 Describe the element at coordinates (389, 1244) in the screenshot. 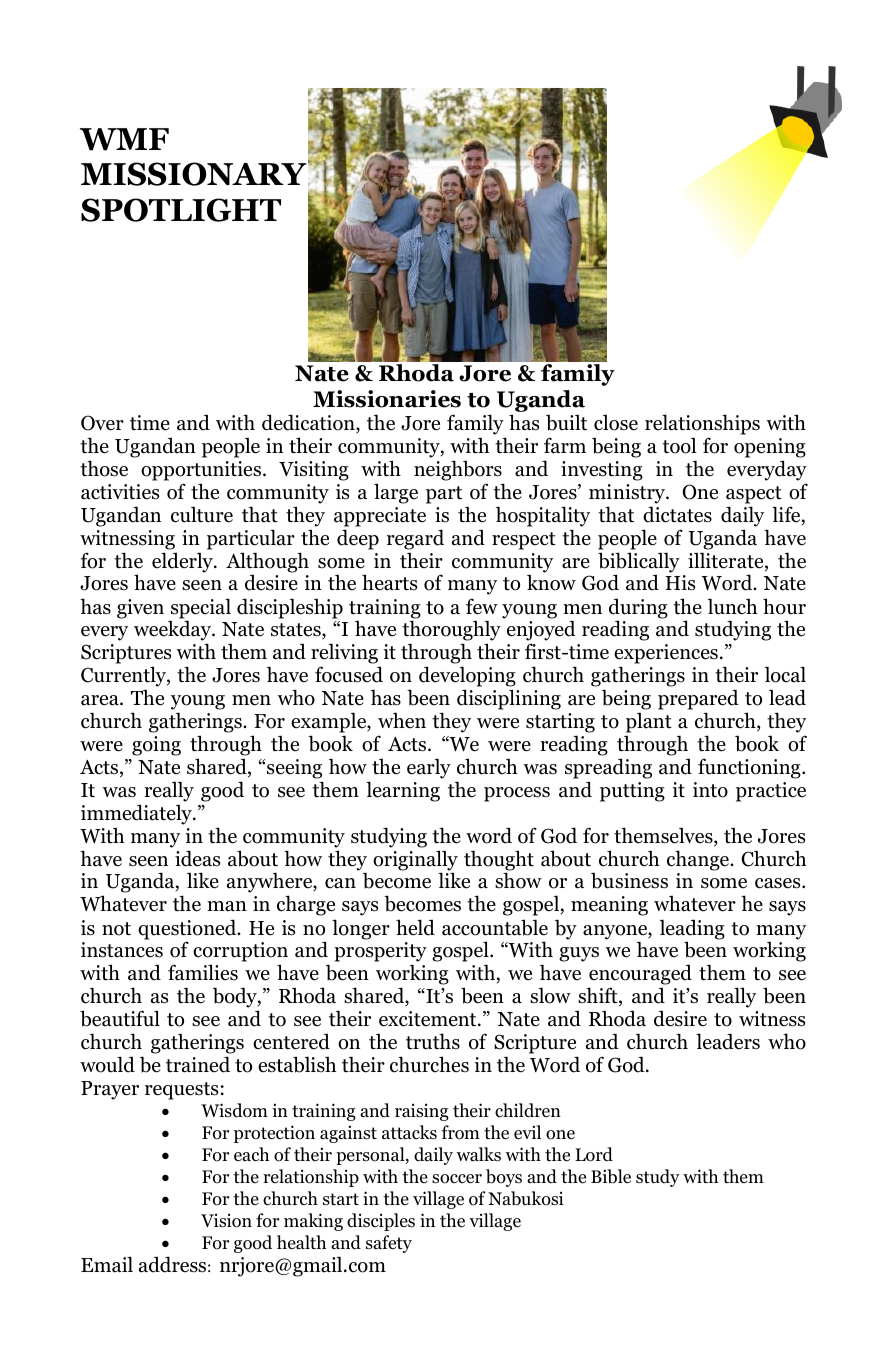

I see `safety` at that location.
